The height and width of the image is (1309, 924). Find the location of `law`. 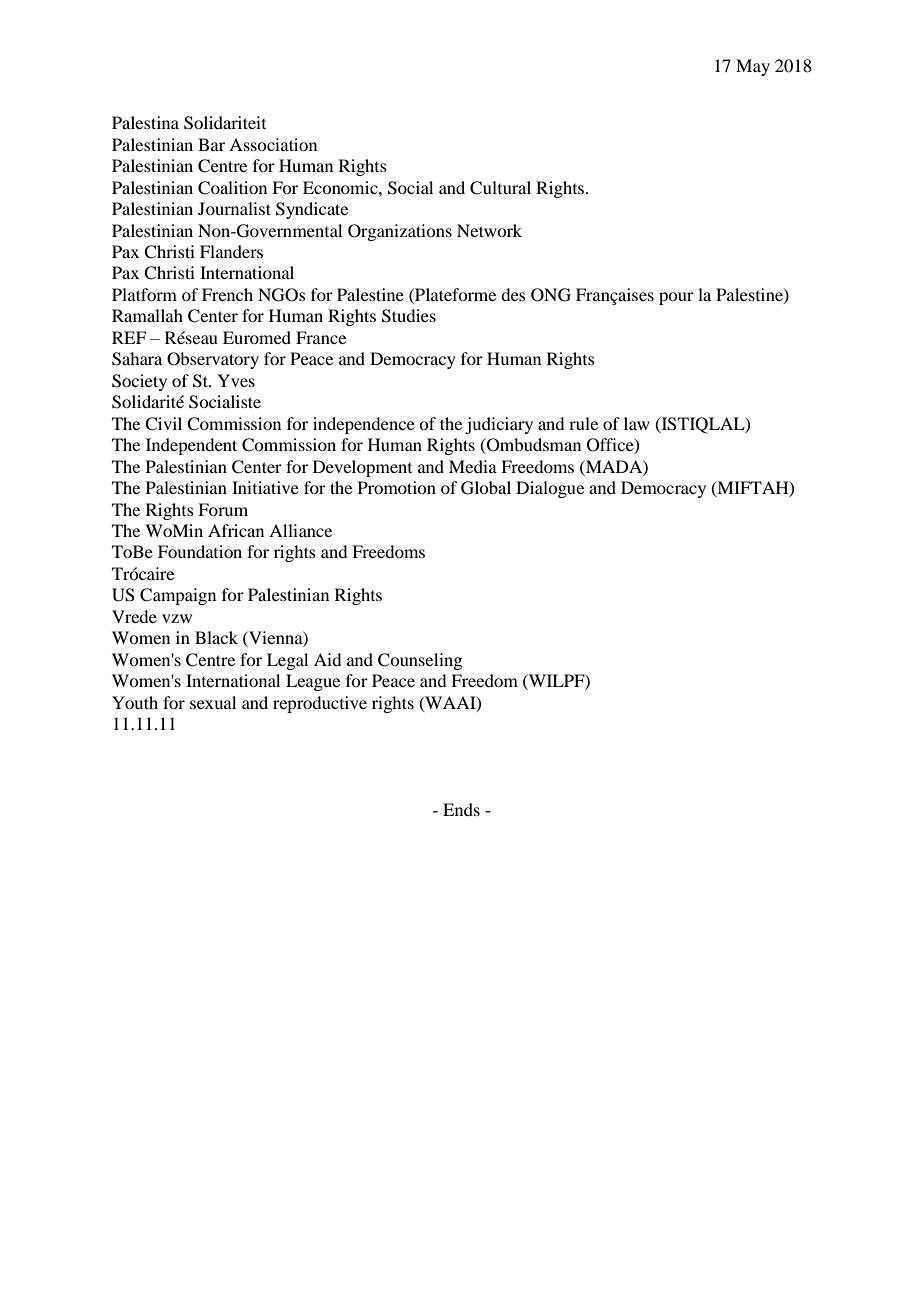

law is located at coordinates (637, 423).
